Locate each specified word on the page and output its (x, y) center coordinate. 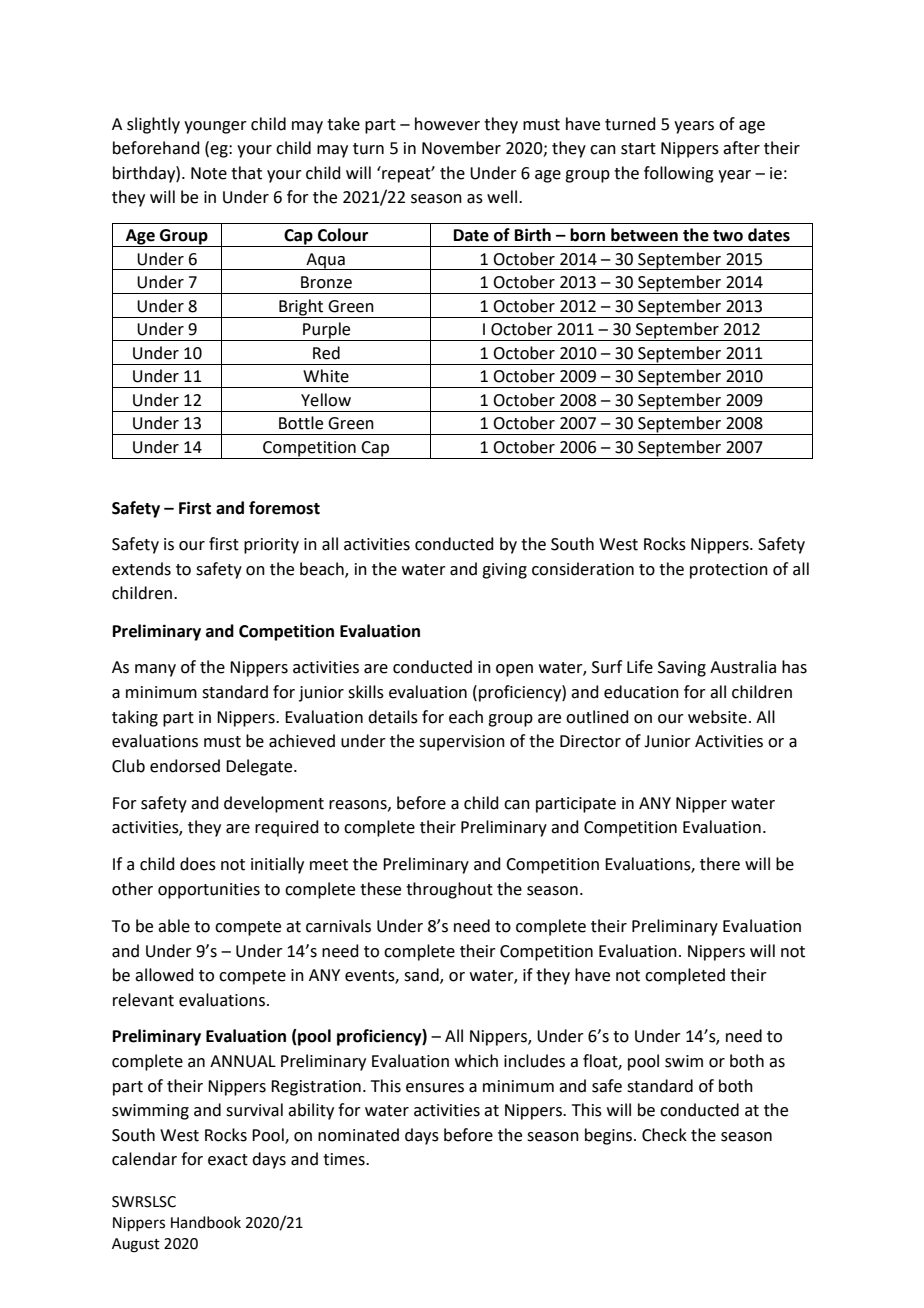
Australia (743, 667)
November (461, 148)
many (155, 670)
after (741, 148)
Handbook (206, 1222)
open (514, 670)
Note (209, 173)
